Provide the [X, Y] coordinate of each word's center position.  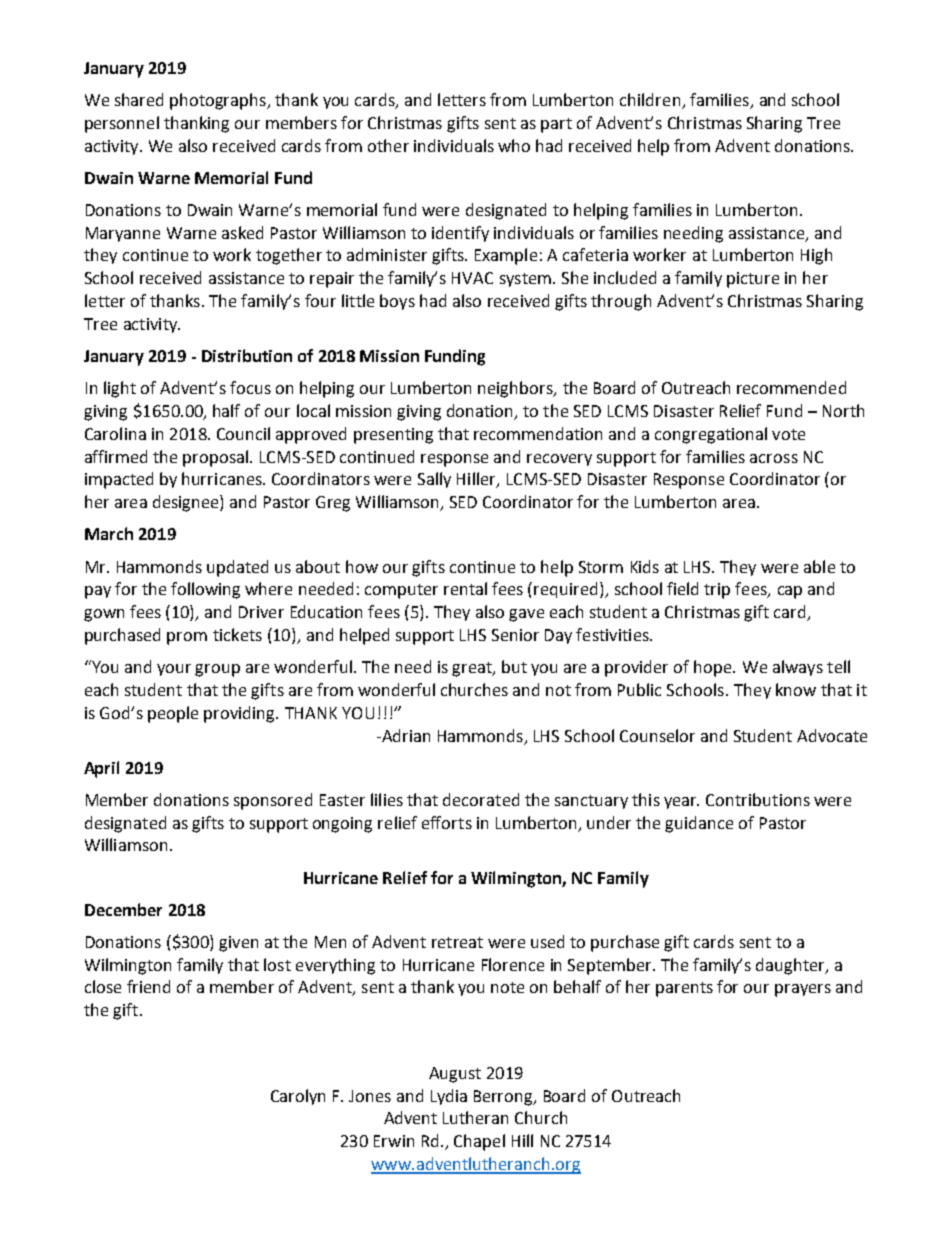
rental [465, 588]
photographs [219, 101]
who [514, 145]
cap [790, 592]
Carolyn [298, 1097]
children [651, 101]
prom [187, 638]
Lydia [449, 1097]
